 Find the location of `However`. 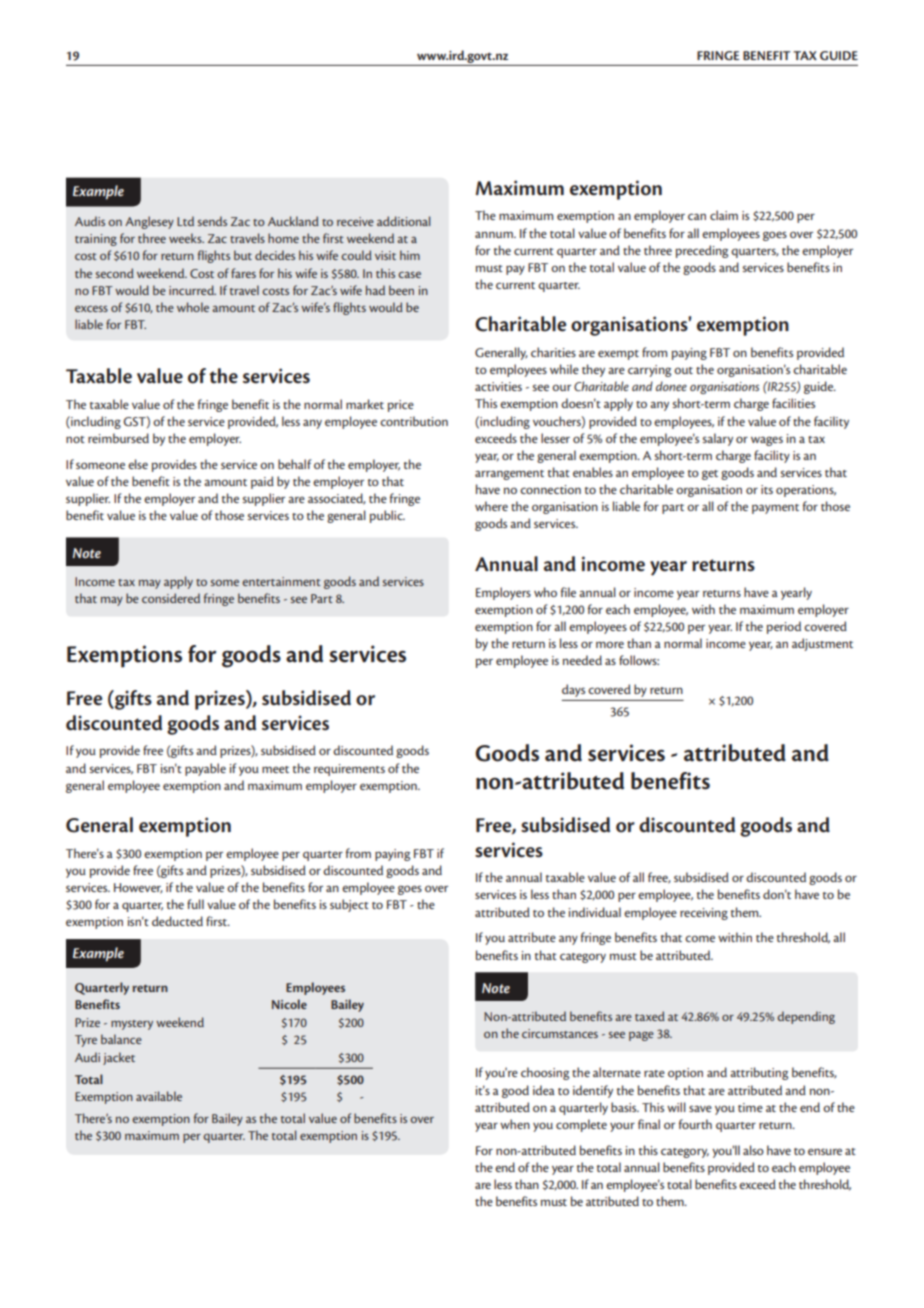

However is located at coordinates (138, 888).
